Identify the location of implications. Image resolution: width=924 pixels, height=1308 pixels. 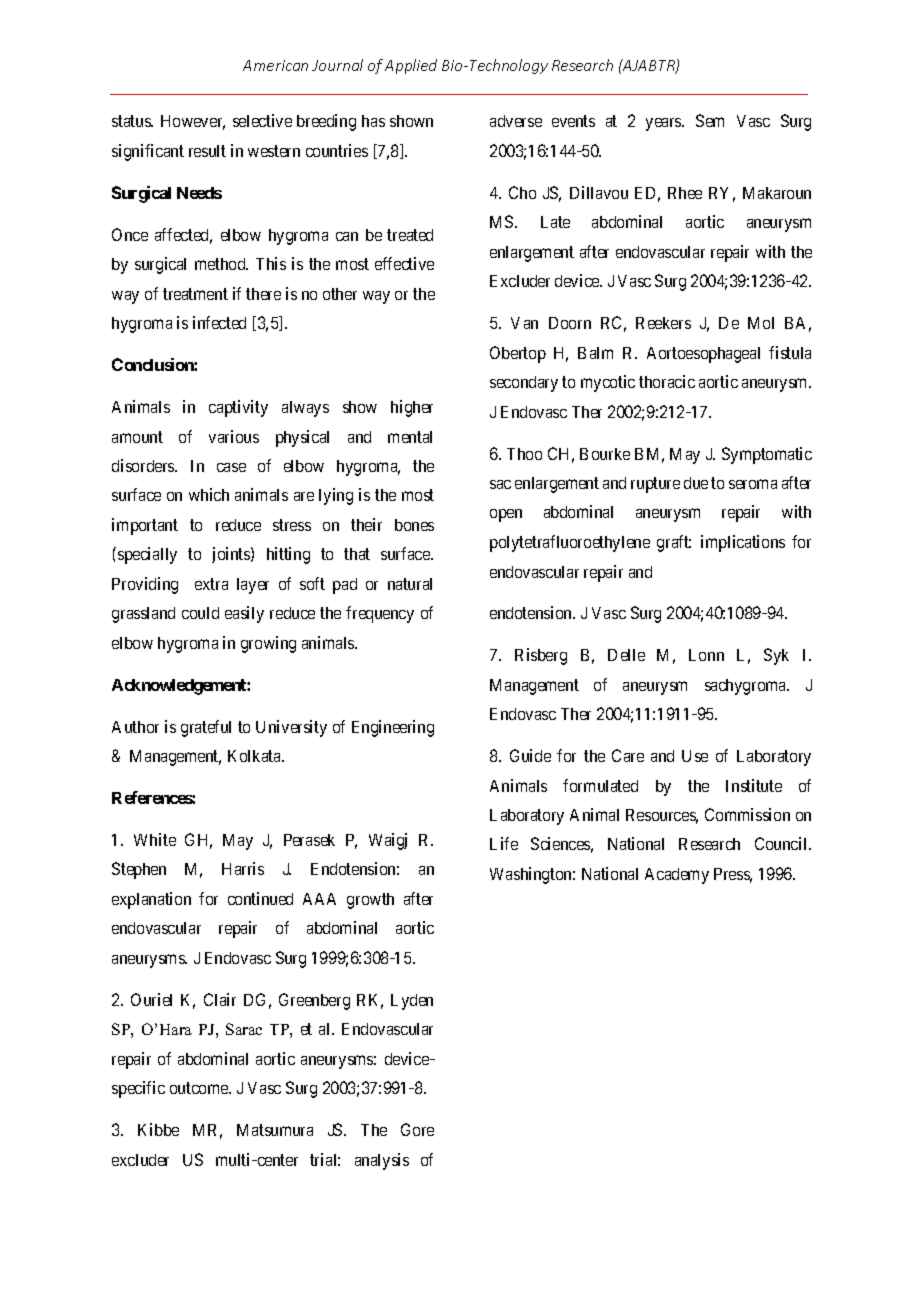
(743, 543).
